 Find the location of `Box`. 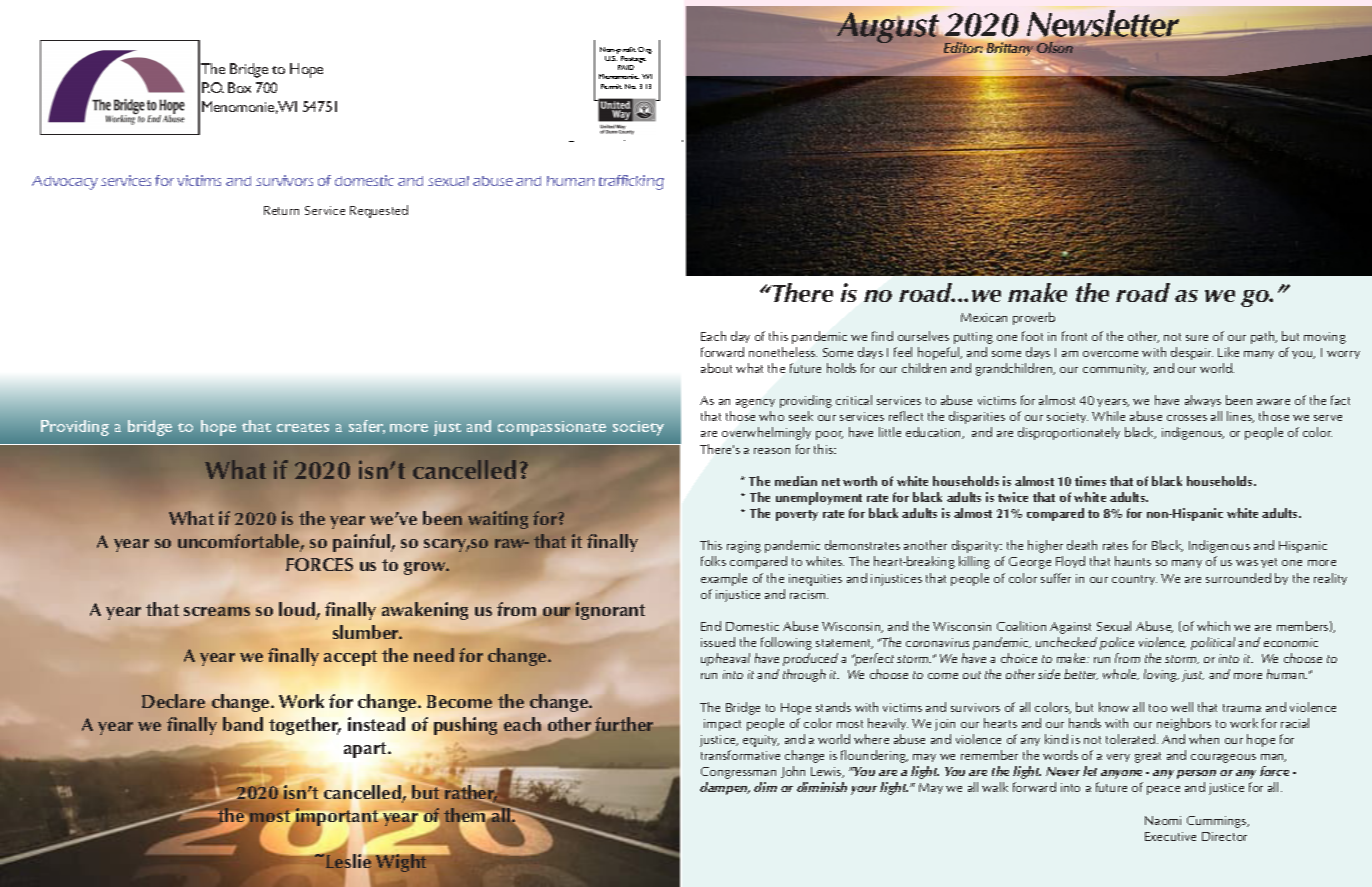

Box is located at coordinates (239, 87).
